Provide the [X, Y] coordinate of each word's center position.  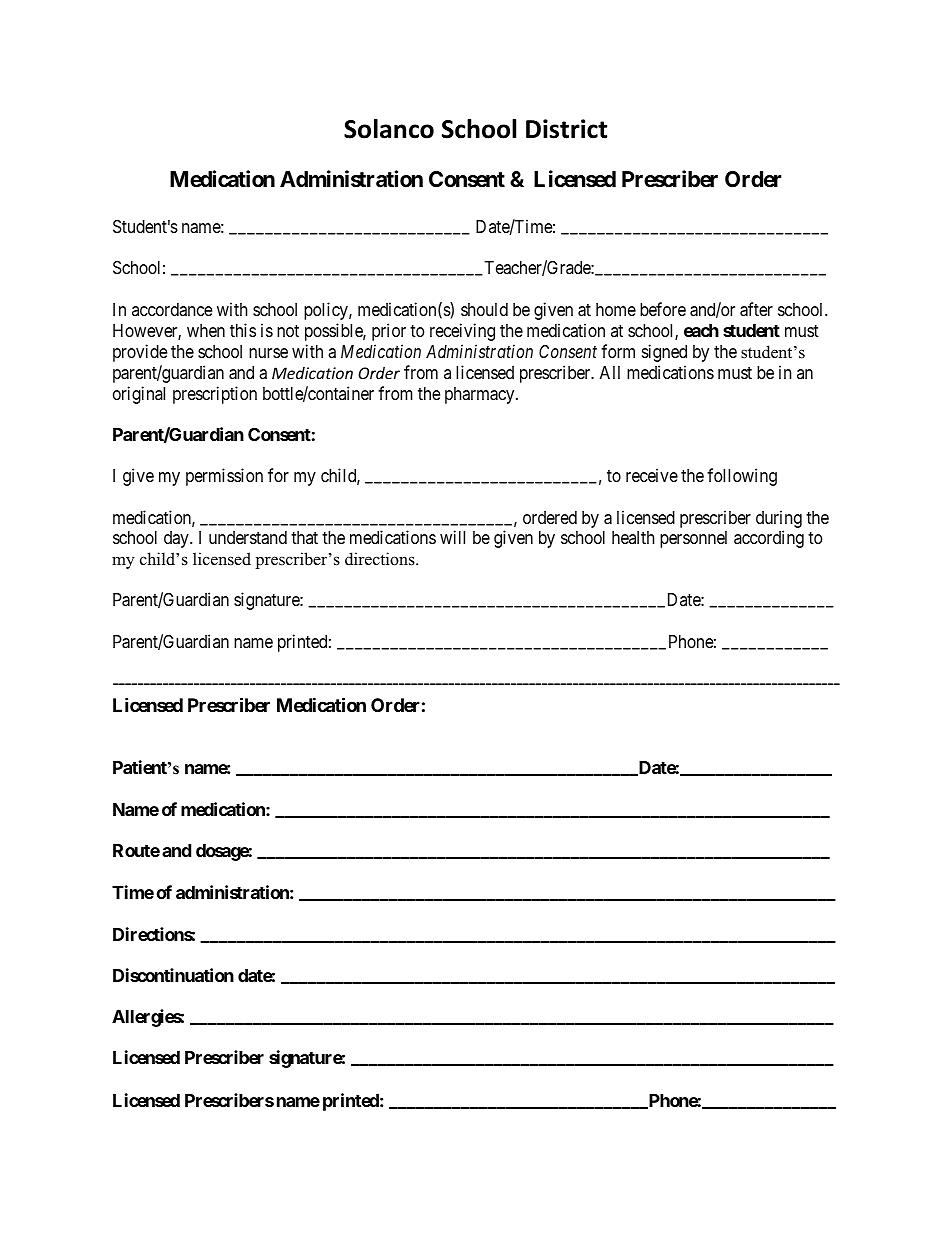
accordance [172, 309]
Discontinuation [173, 975]
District [566, 129]
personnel [693, 539]
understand [248, 537]
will [452, 537]
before [663, 309]
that [304, 537]
